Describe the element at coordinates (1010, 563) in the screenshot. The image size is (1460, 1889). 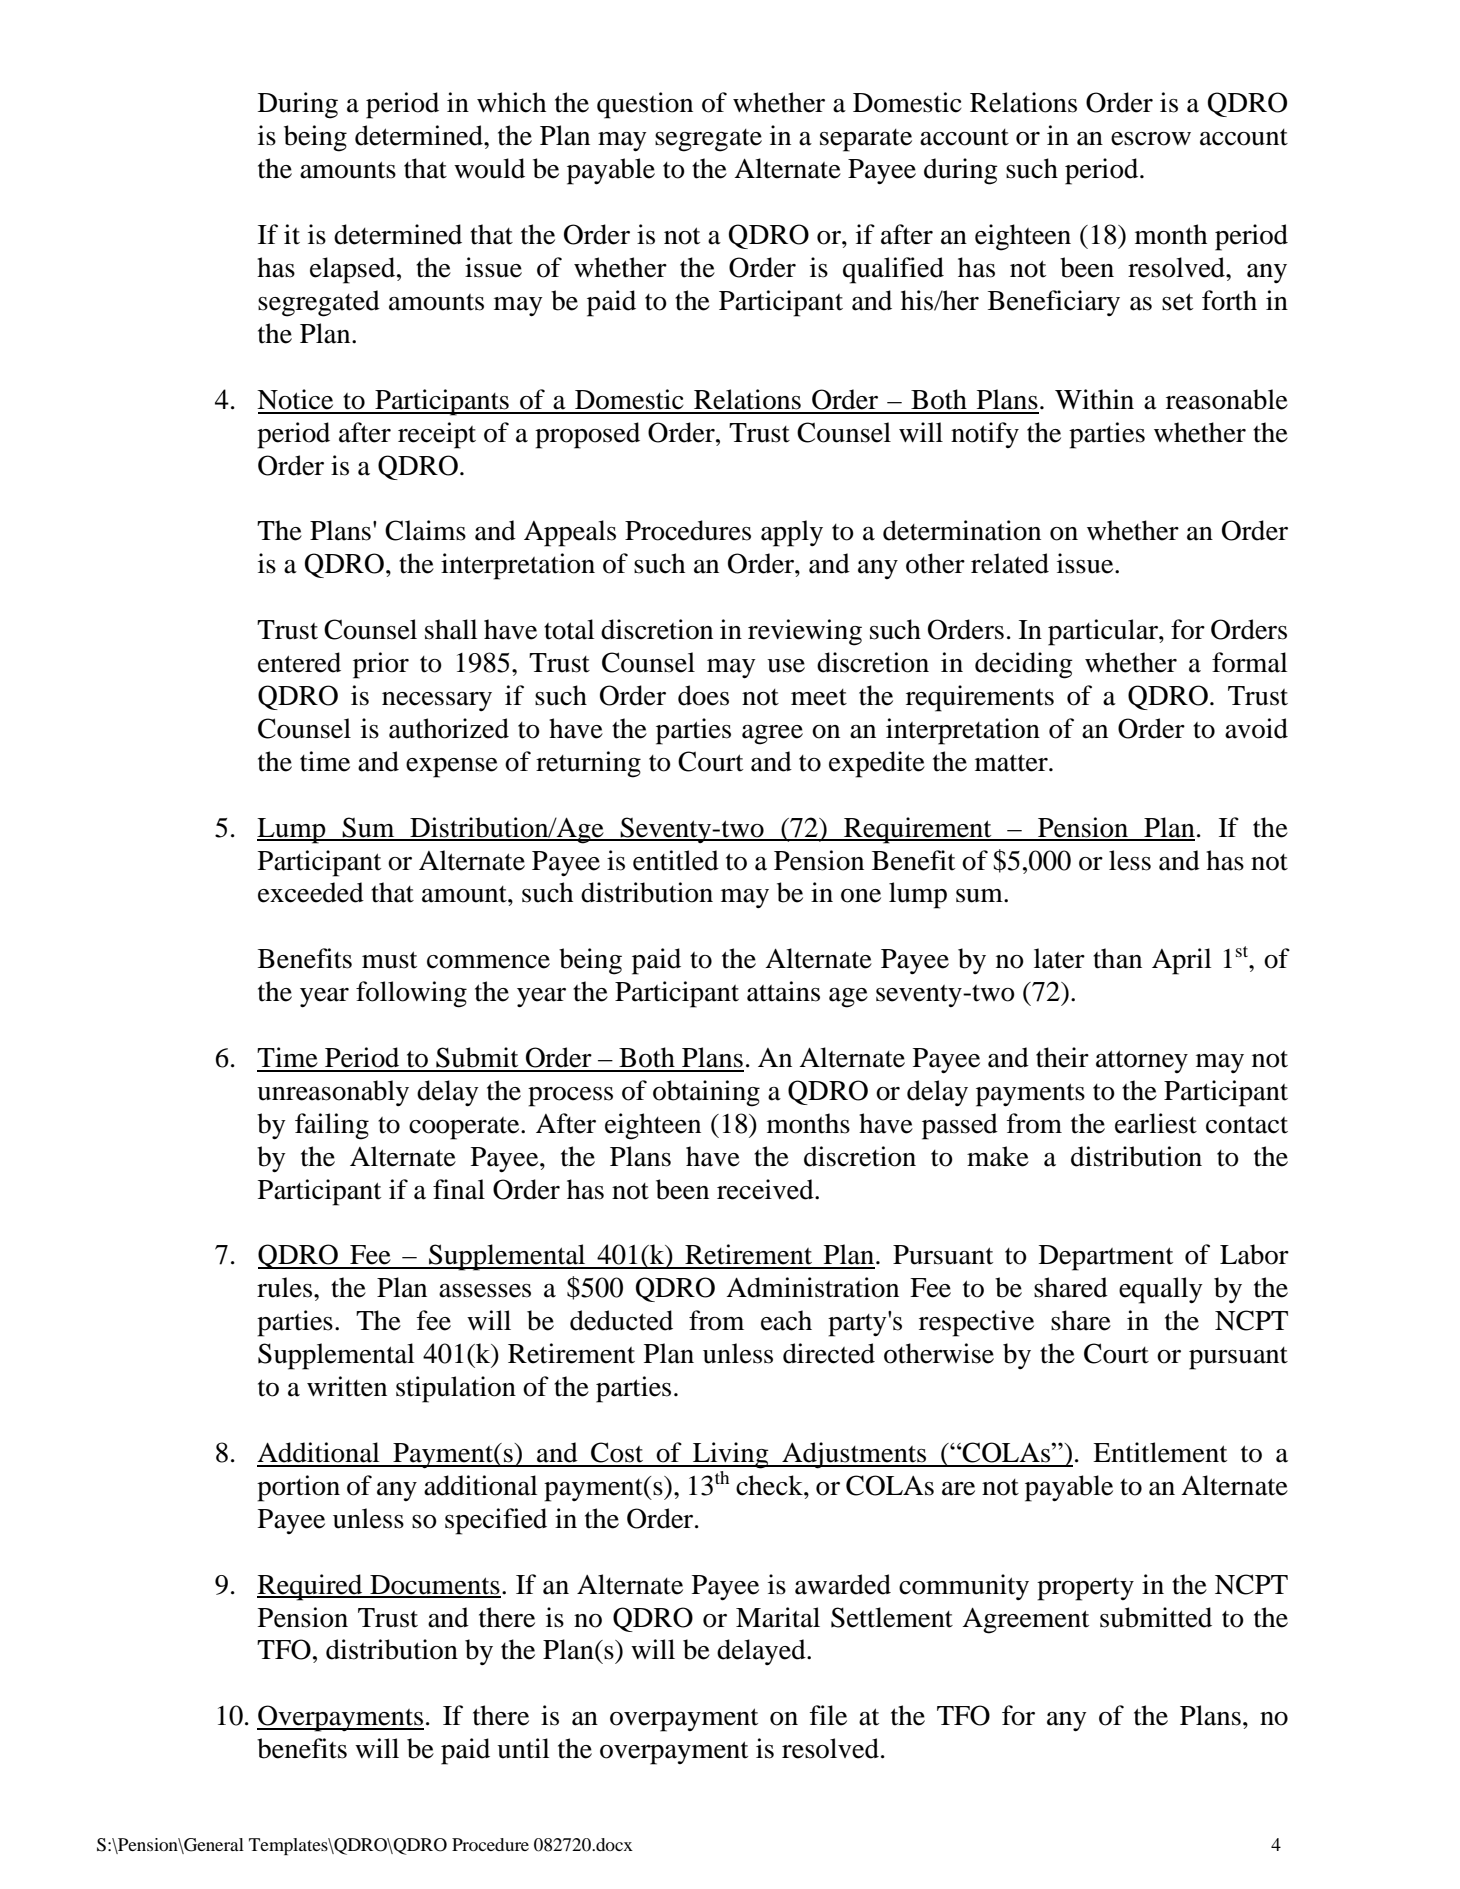
I see `related` at that location.
